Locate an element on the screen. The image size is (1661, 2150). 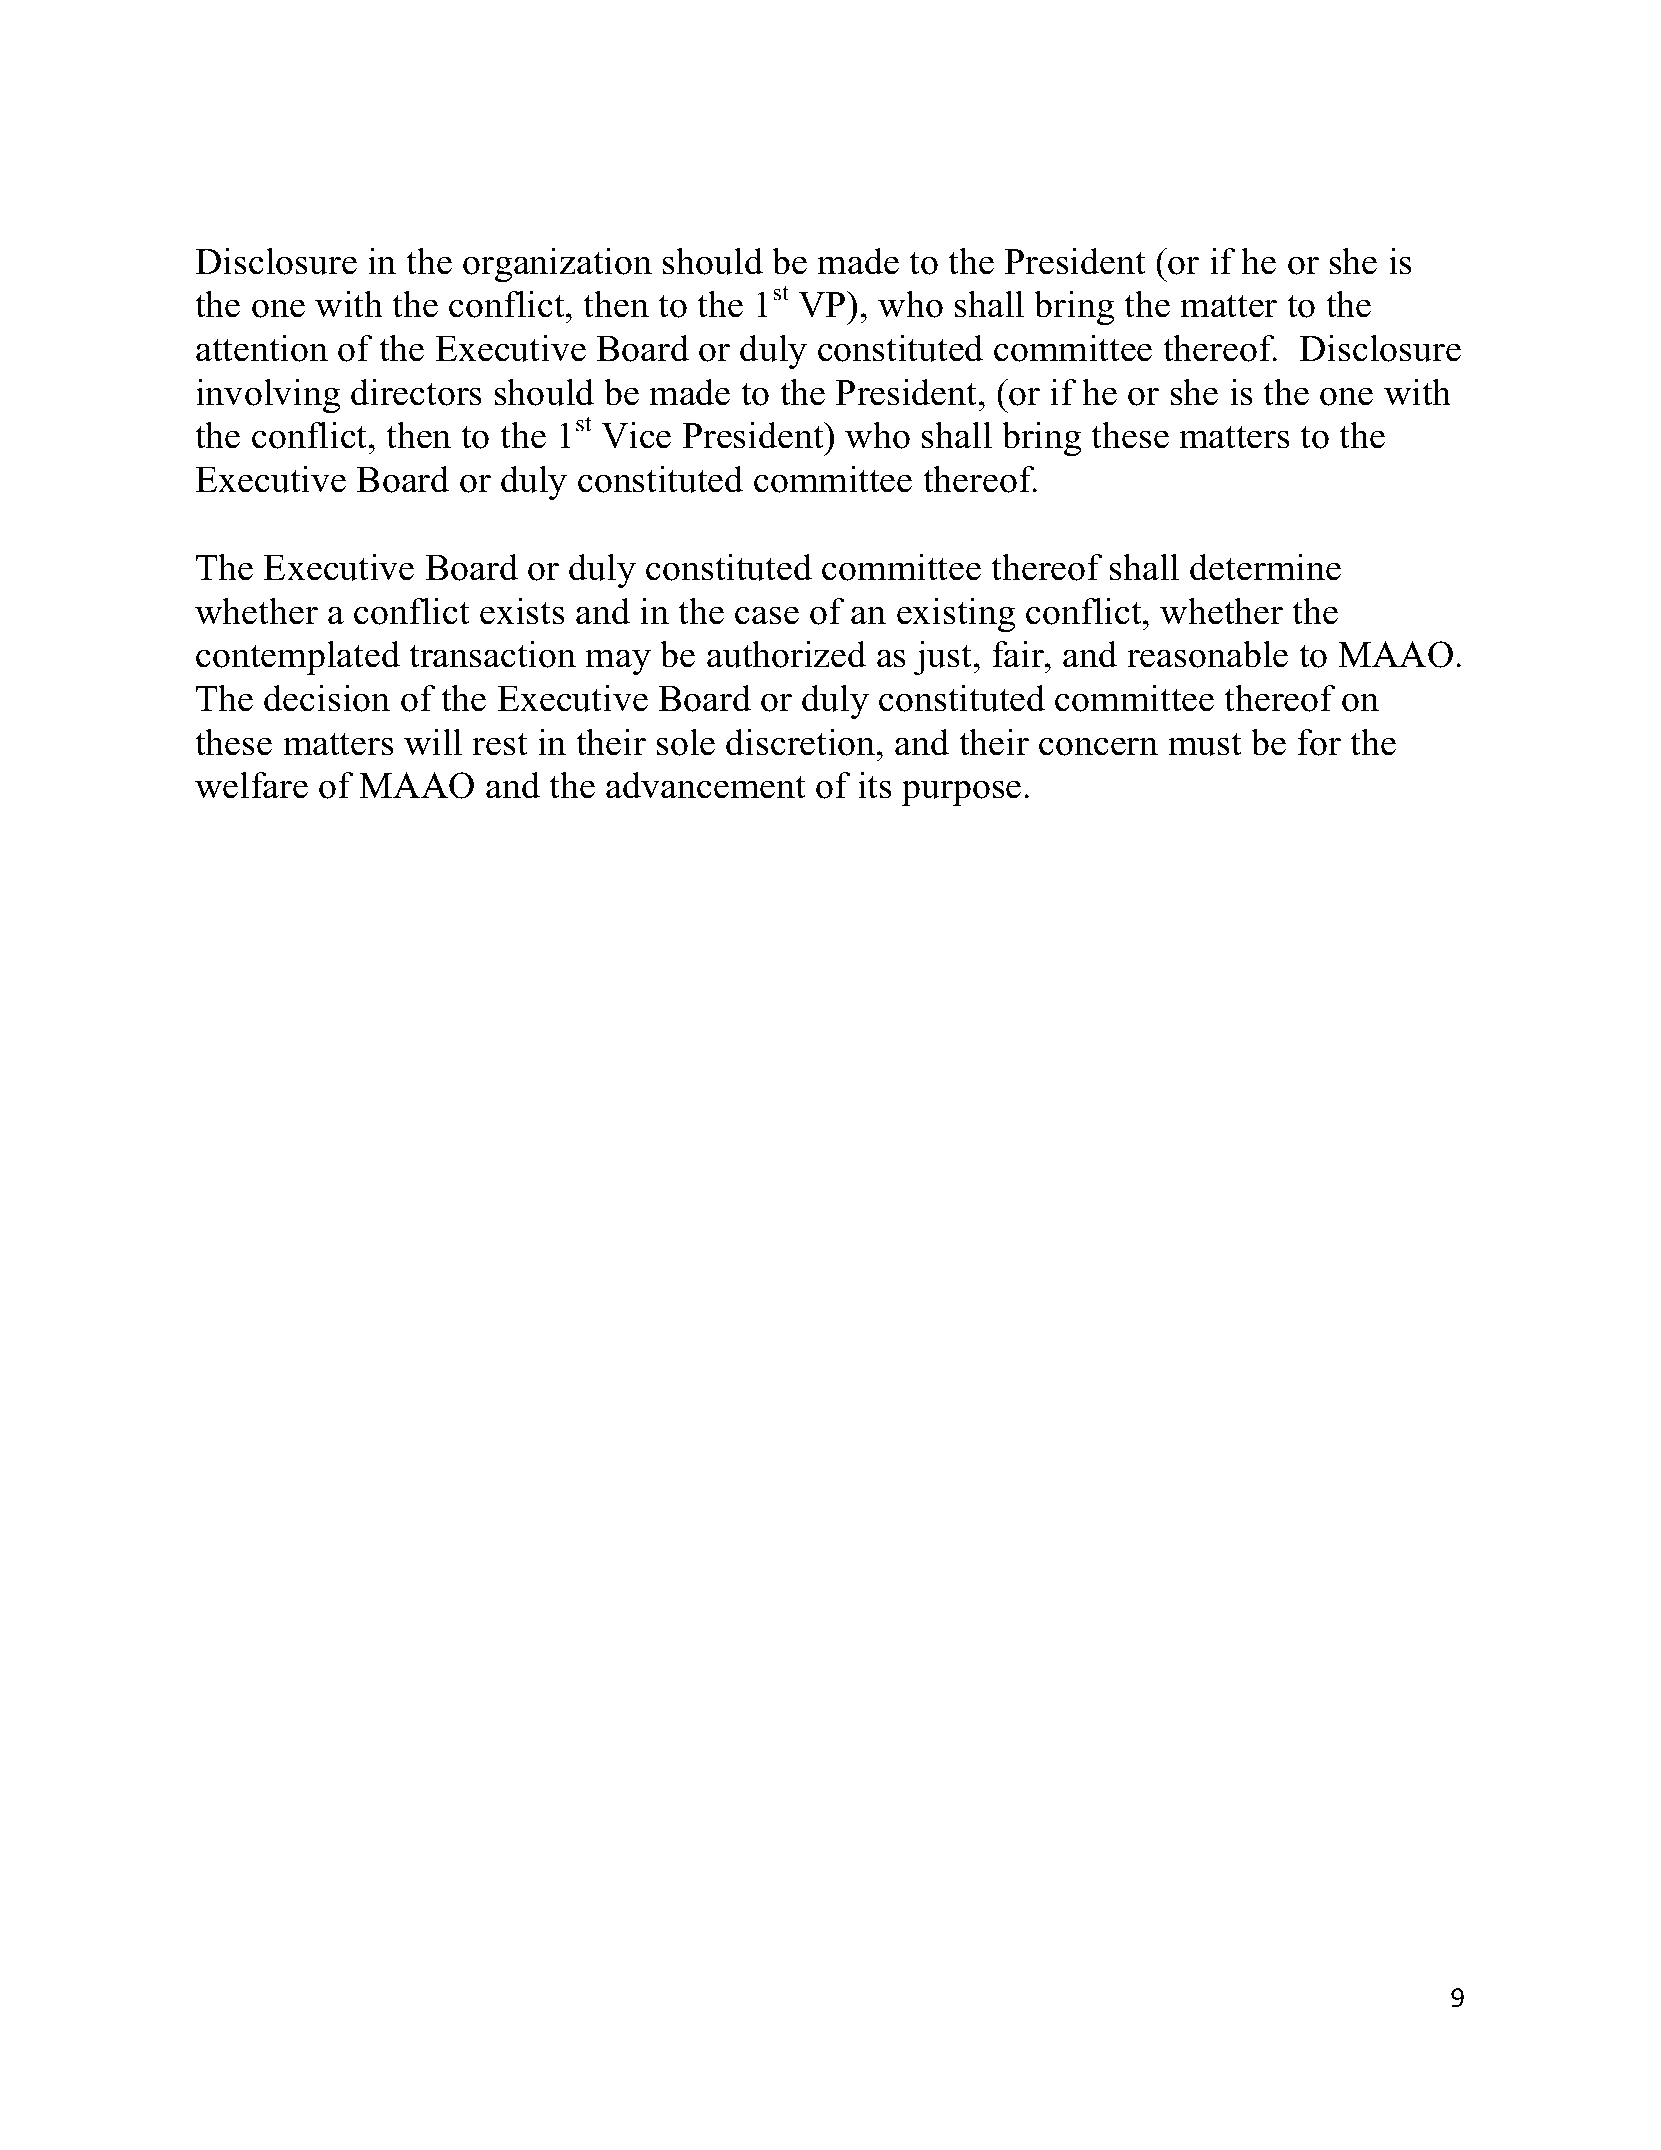
Vice is located at coordinates (636, 435).
